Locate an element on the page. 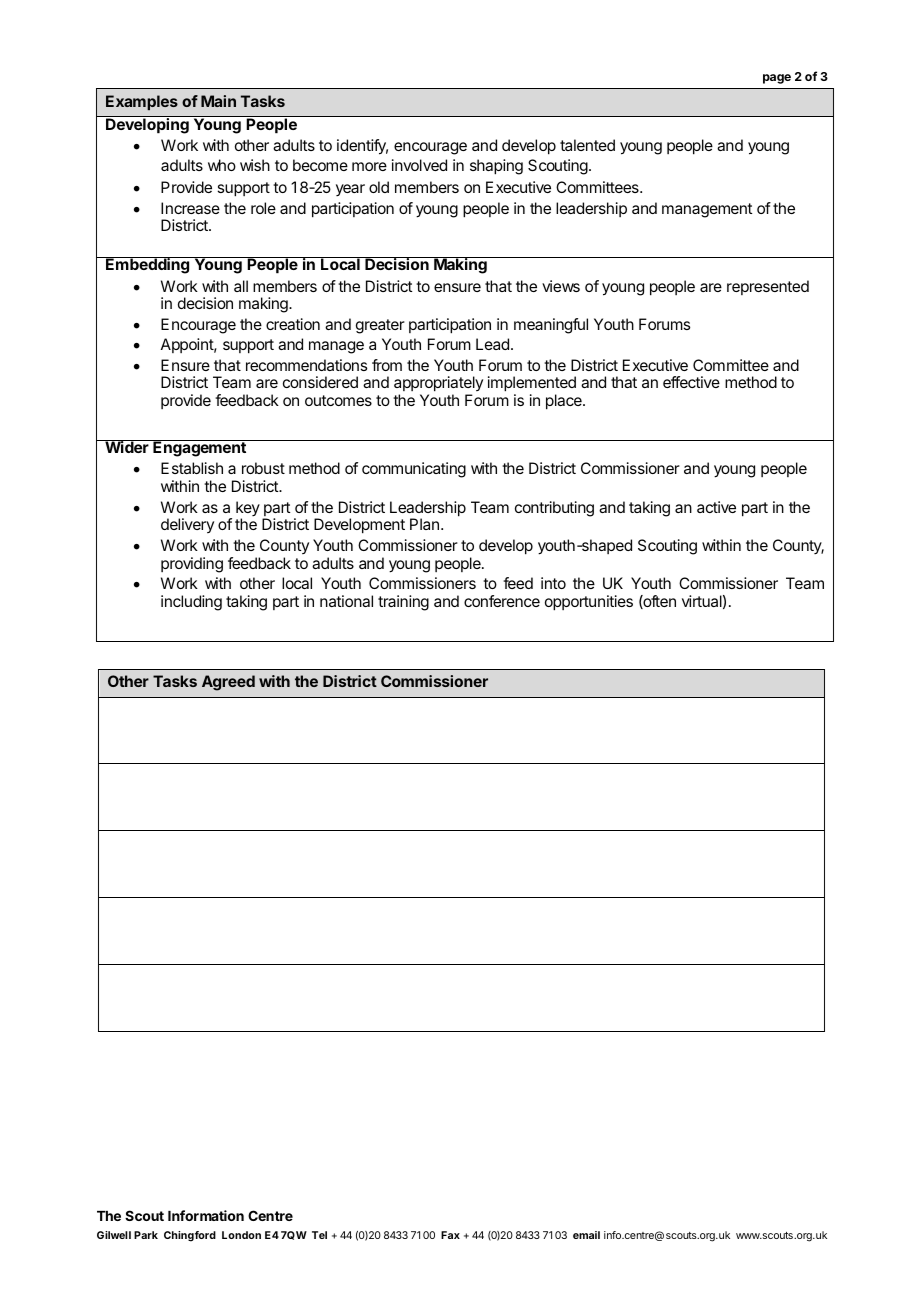  Main is located at coordinates (218, 101).
